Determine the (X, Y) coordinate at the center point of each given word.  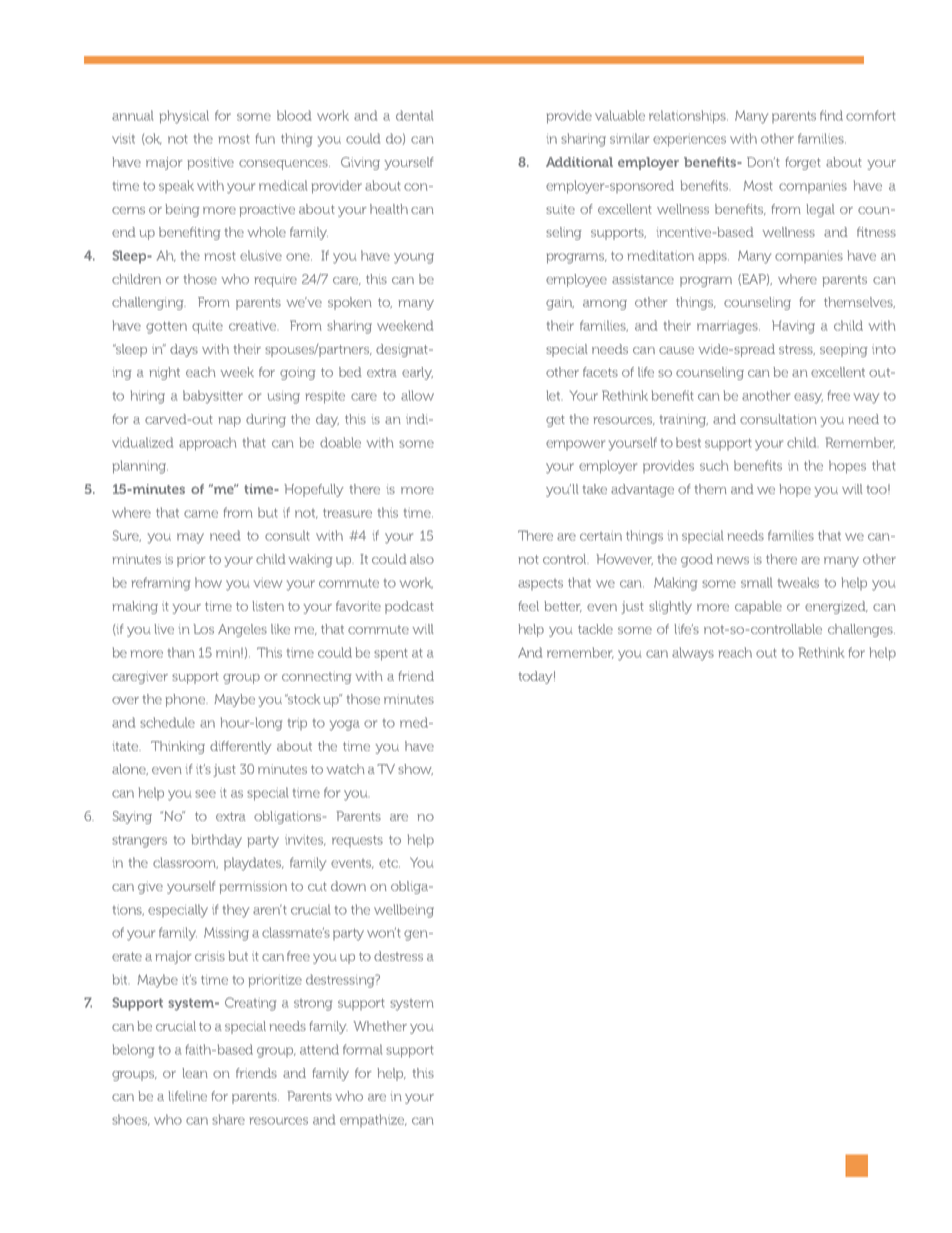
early (417, 373)
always (693, 654)
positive (210, 163)
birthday (217, 841)
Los (203, 629)
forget (803, 163)
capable (758, 607)
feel (528, 606)
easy (808, 398)
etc (389, 863)
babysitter (213, 397)
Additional (579, 162)
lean (195, 1073)
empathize (373, 1120)
